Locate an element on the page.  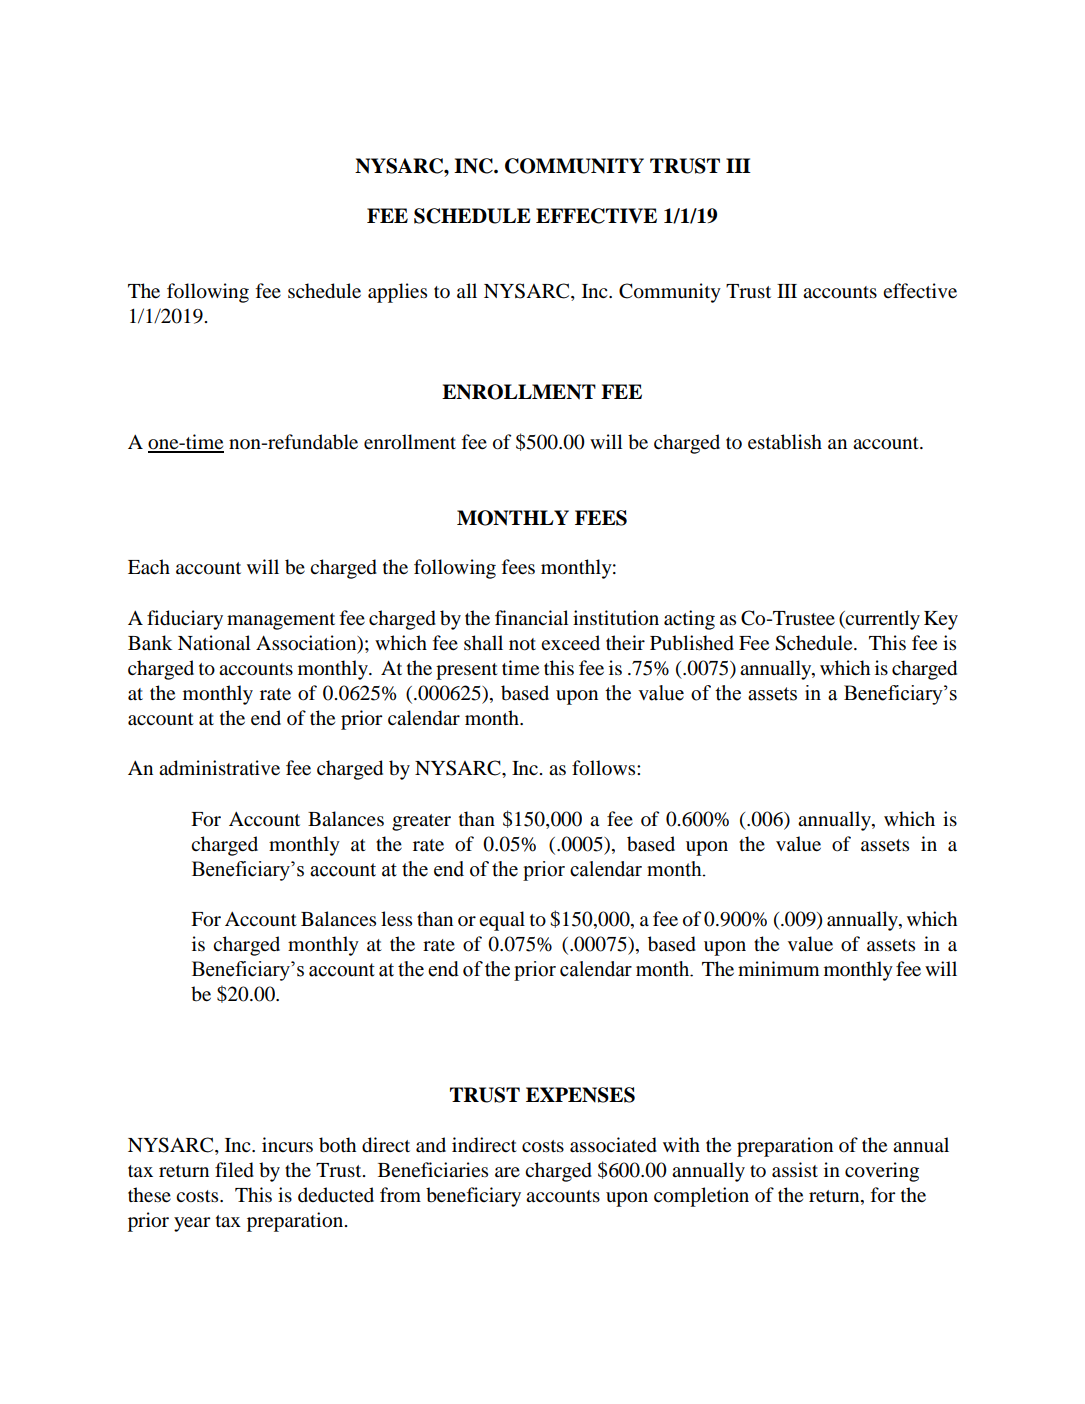
equal is located at coordinates (502, 921).
